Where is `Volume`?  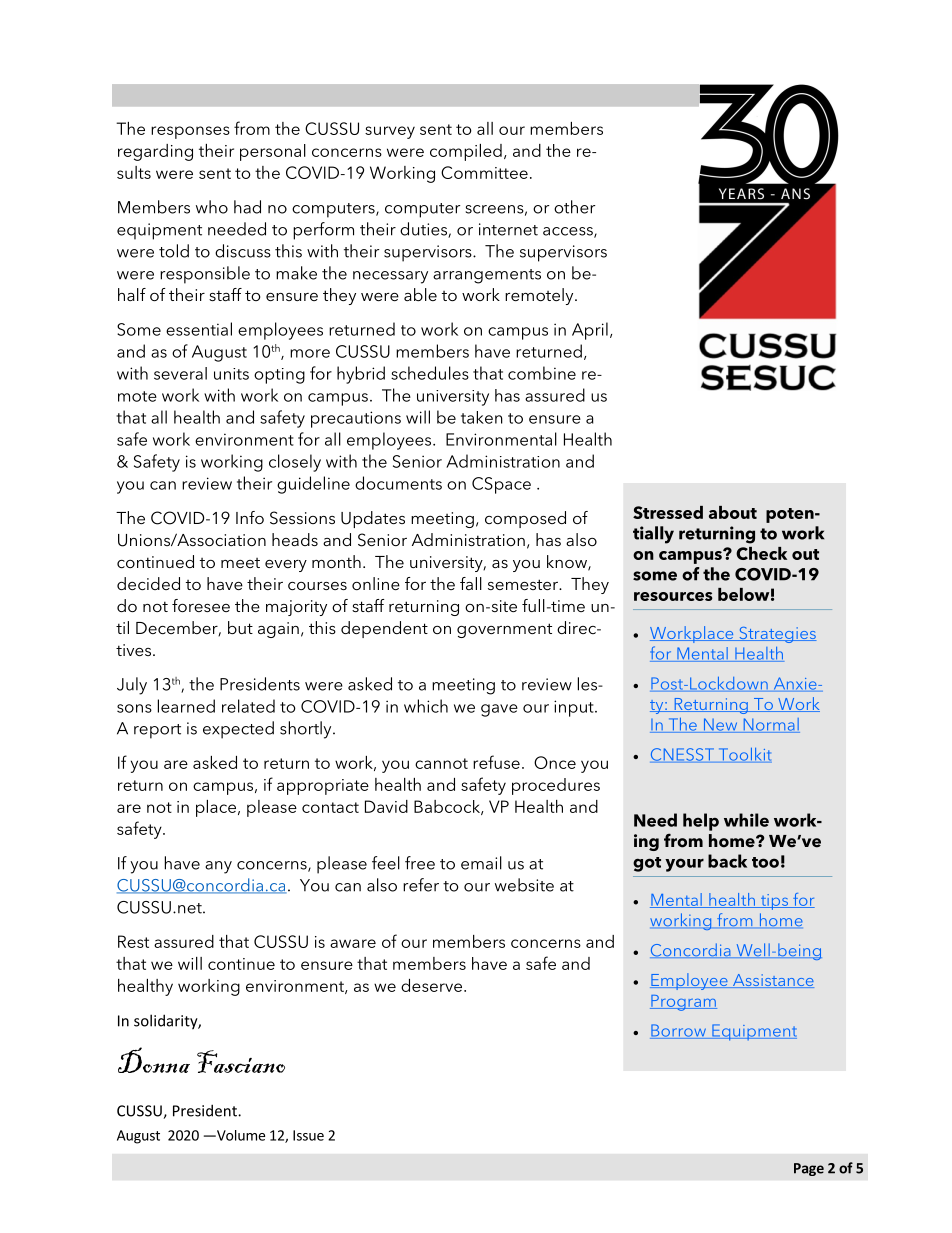 Volume is located at coordinates (239, 1135).
